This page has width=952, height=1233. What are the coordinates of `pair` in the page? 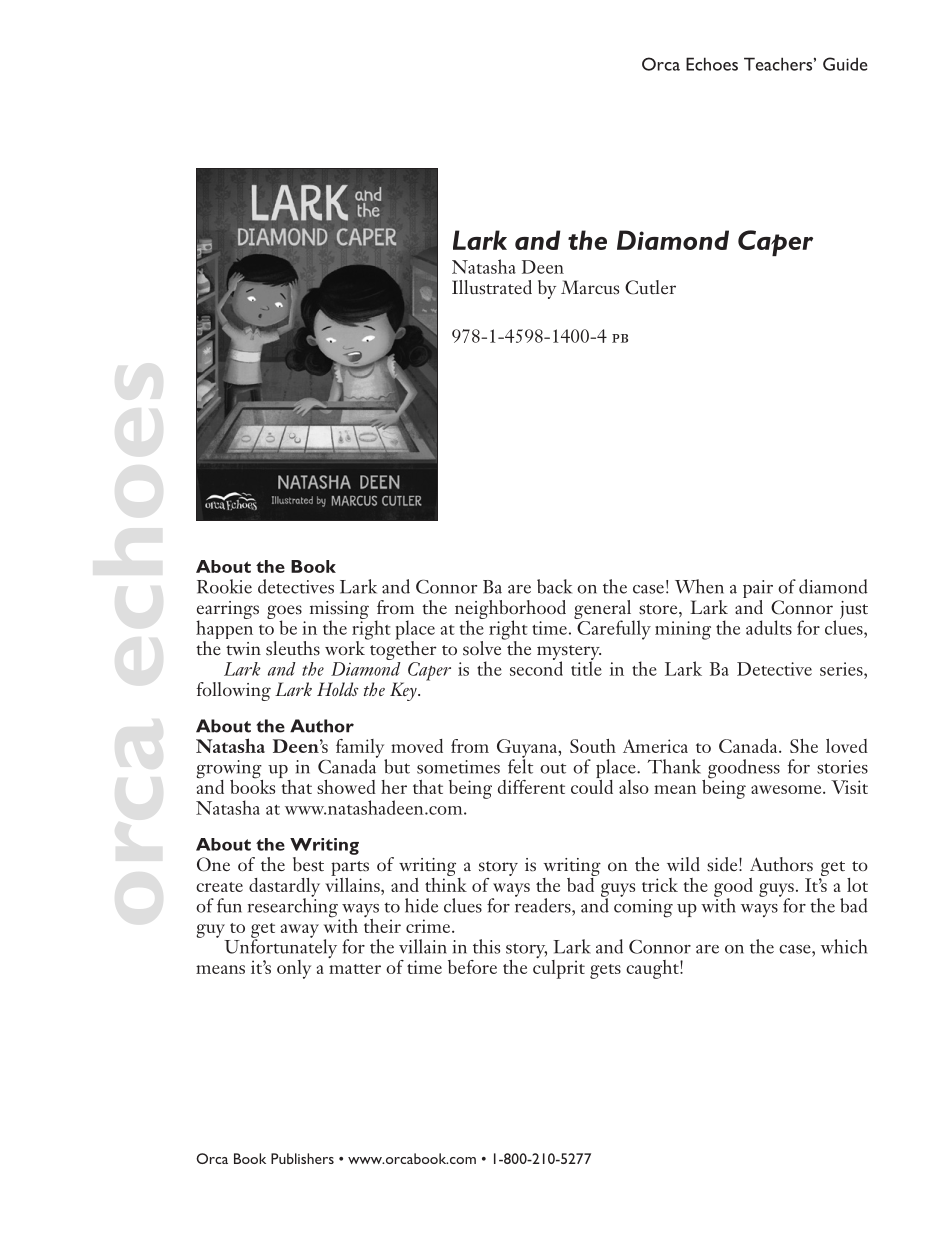 It's located at (758, 590).
